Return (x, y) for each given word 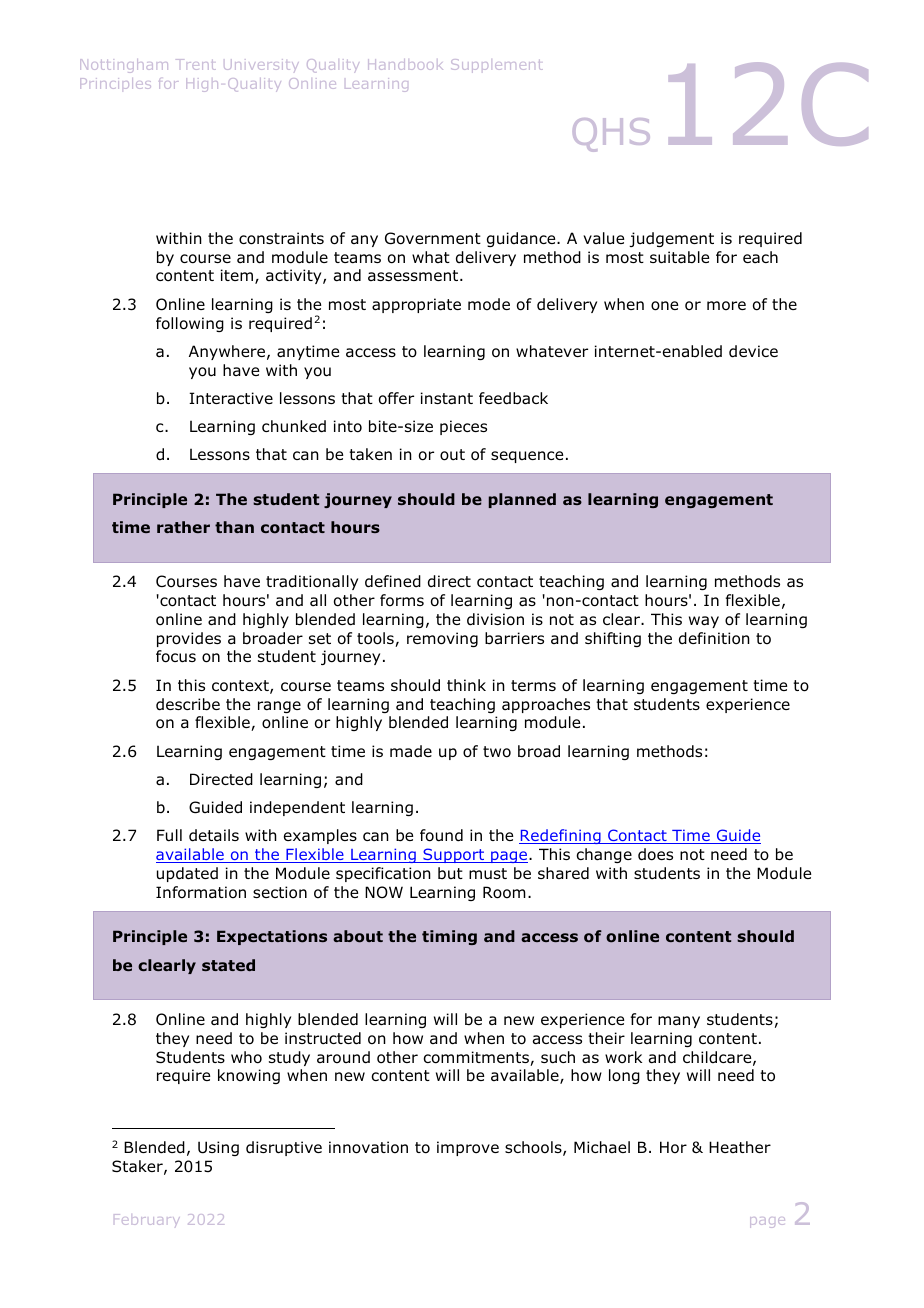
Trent (196, 64)
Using (218, 1148)
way (704, 622)
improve (468, 1148)
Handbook (405, 64)
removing (442, 639)
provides (189, 639)
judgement (671, 239)
